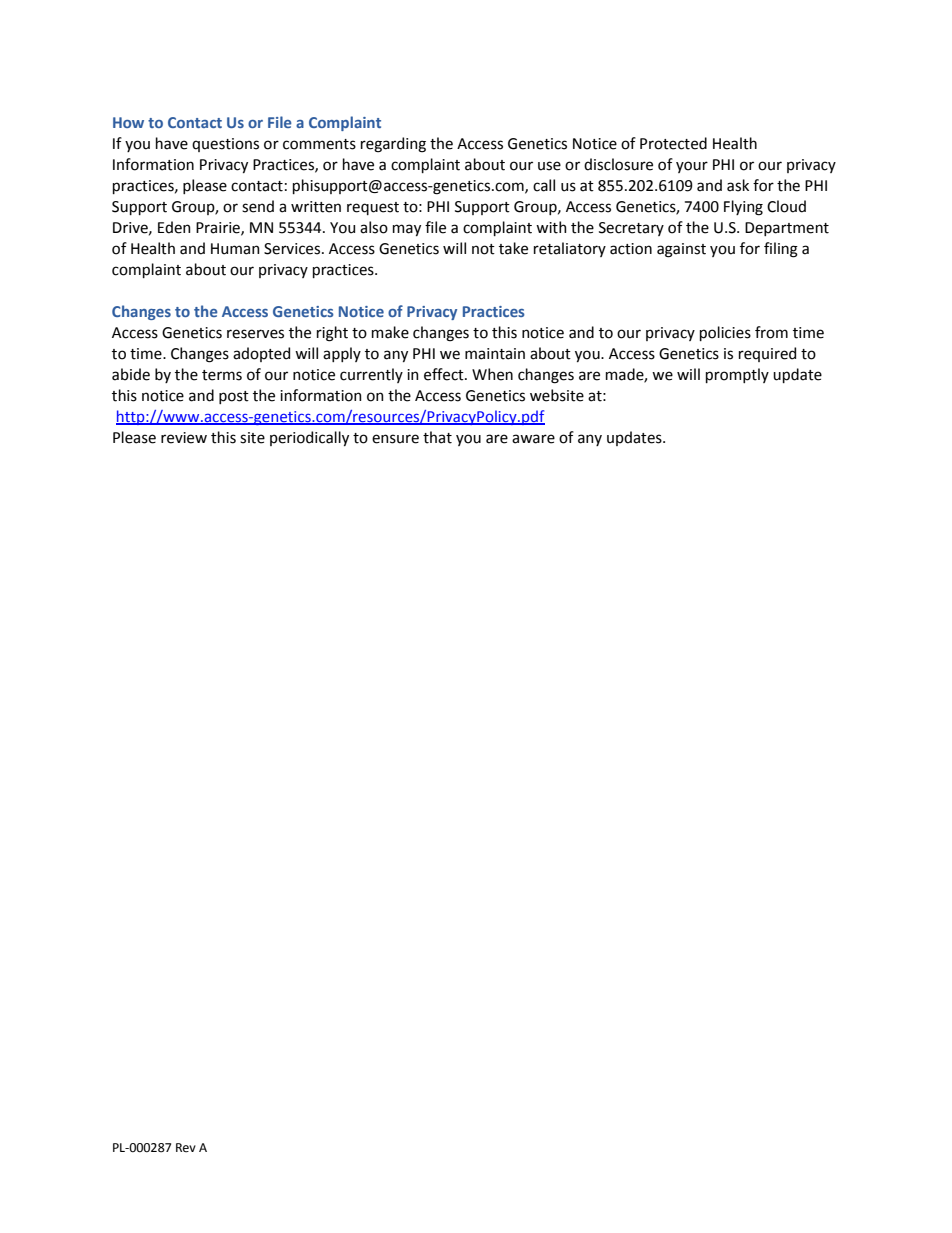  I want to click on review, so click(184, 438).
